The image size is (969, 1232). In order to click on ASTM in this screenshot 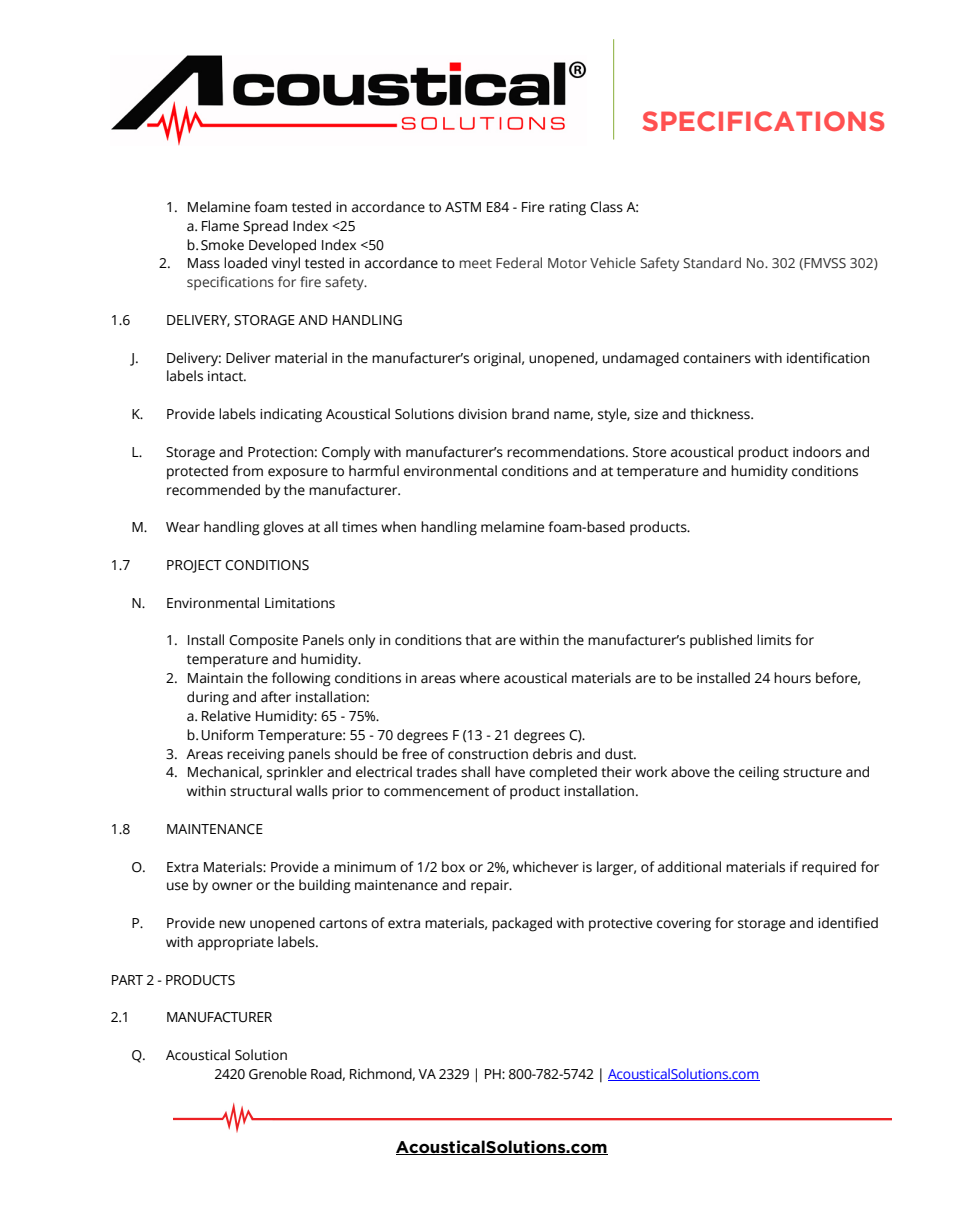, I will do `click(463, 207)`.
